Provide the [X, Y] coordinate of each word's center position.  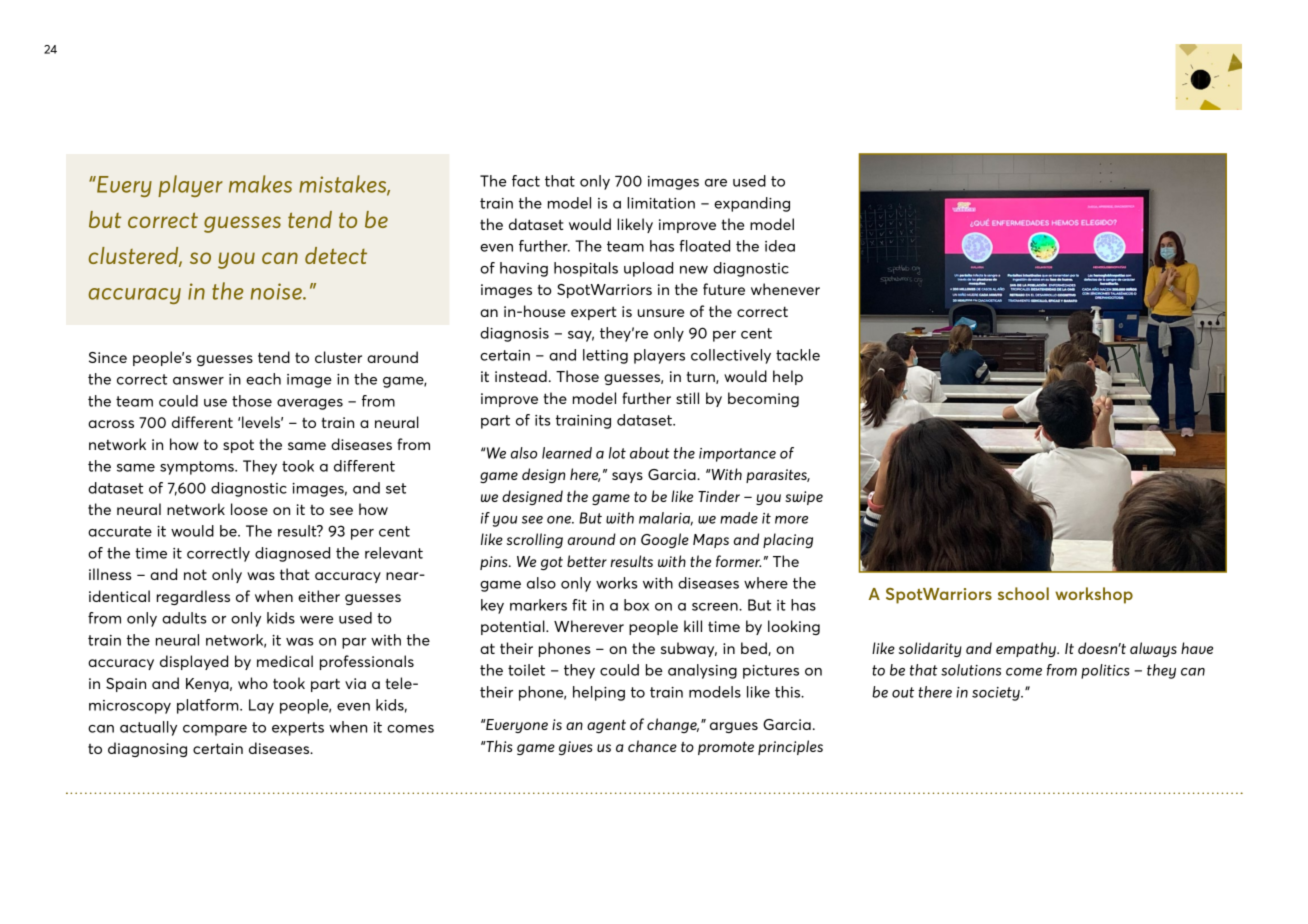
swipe [804, 498]
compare [215, 730]
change [673, 725]
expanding [752, 204]
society [997, 694]
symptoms [198, 468]
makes [260, 184]
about [650, 453]
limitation [661, 203]
